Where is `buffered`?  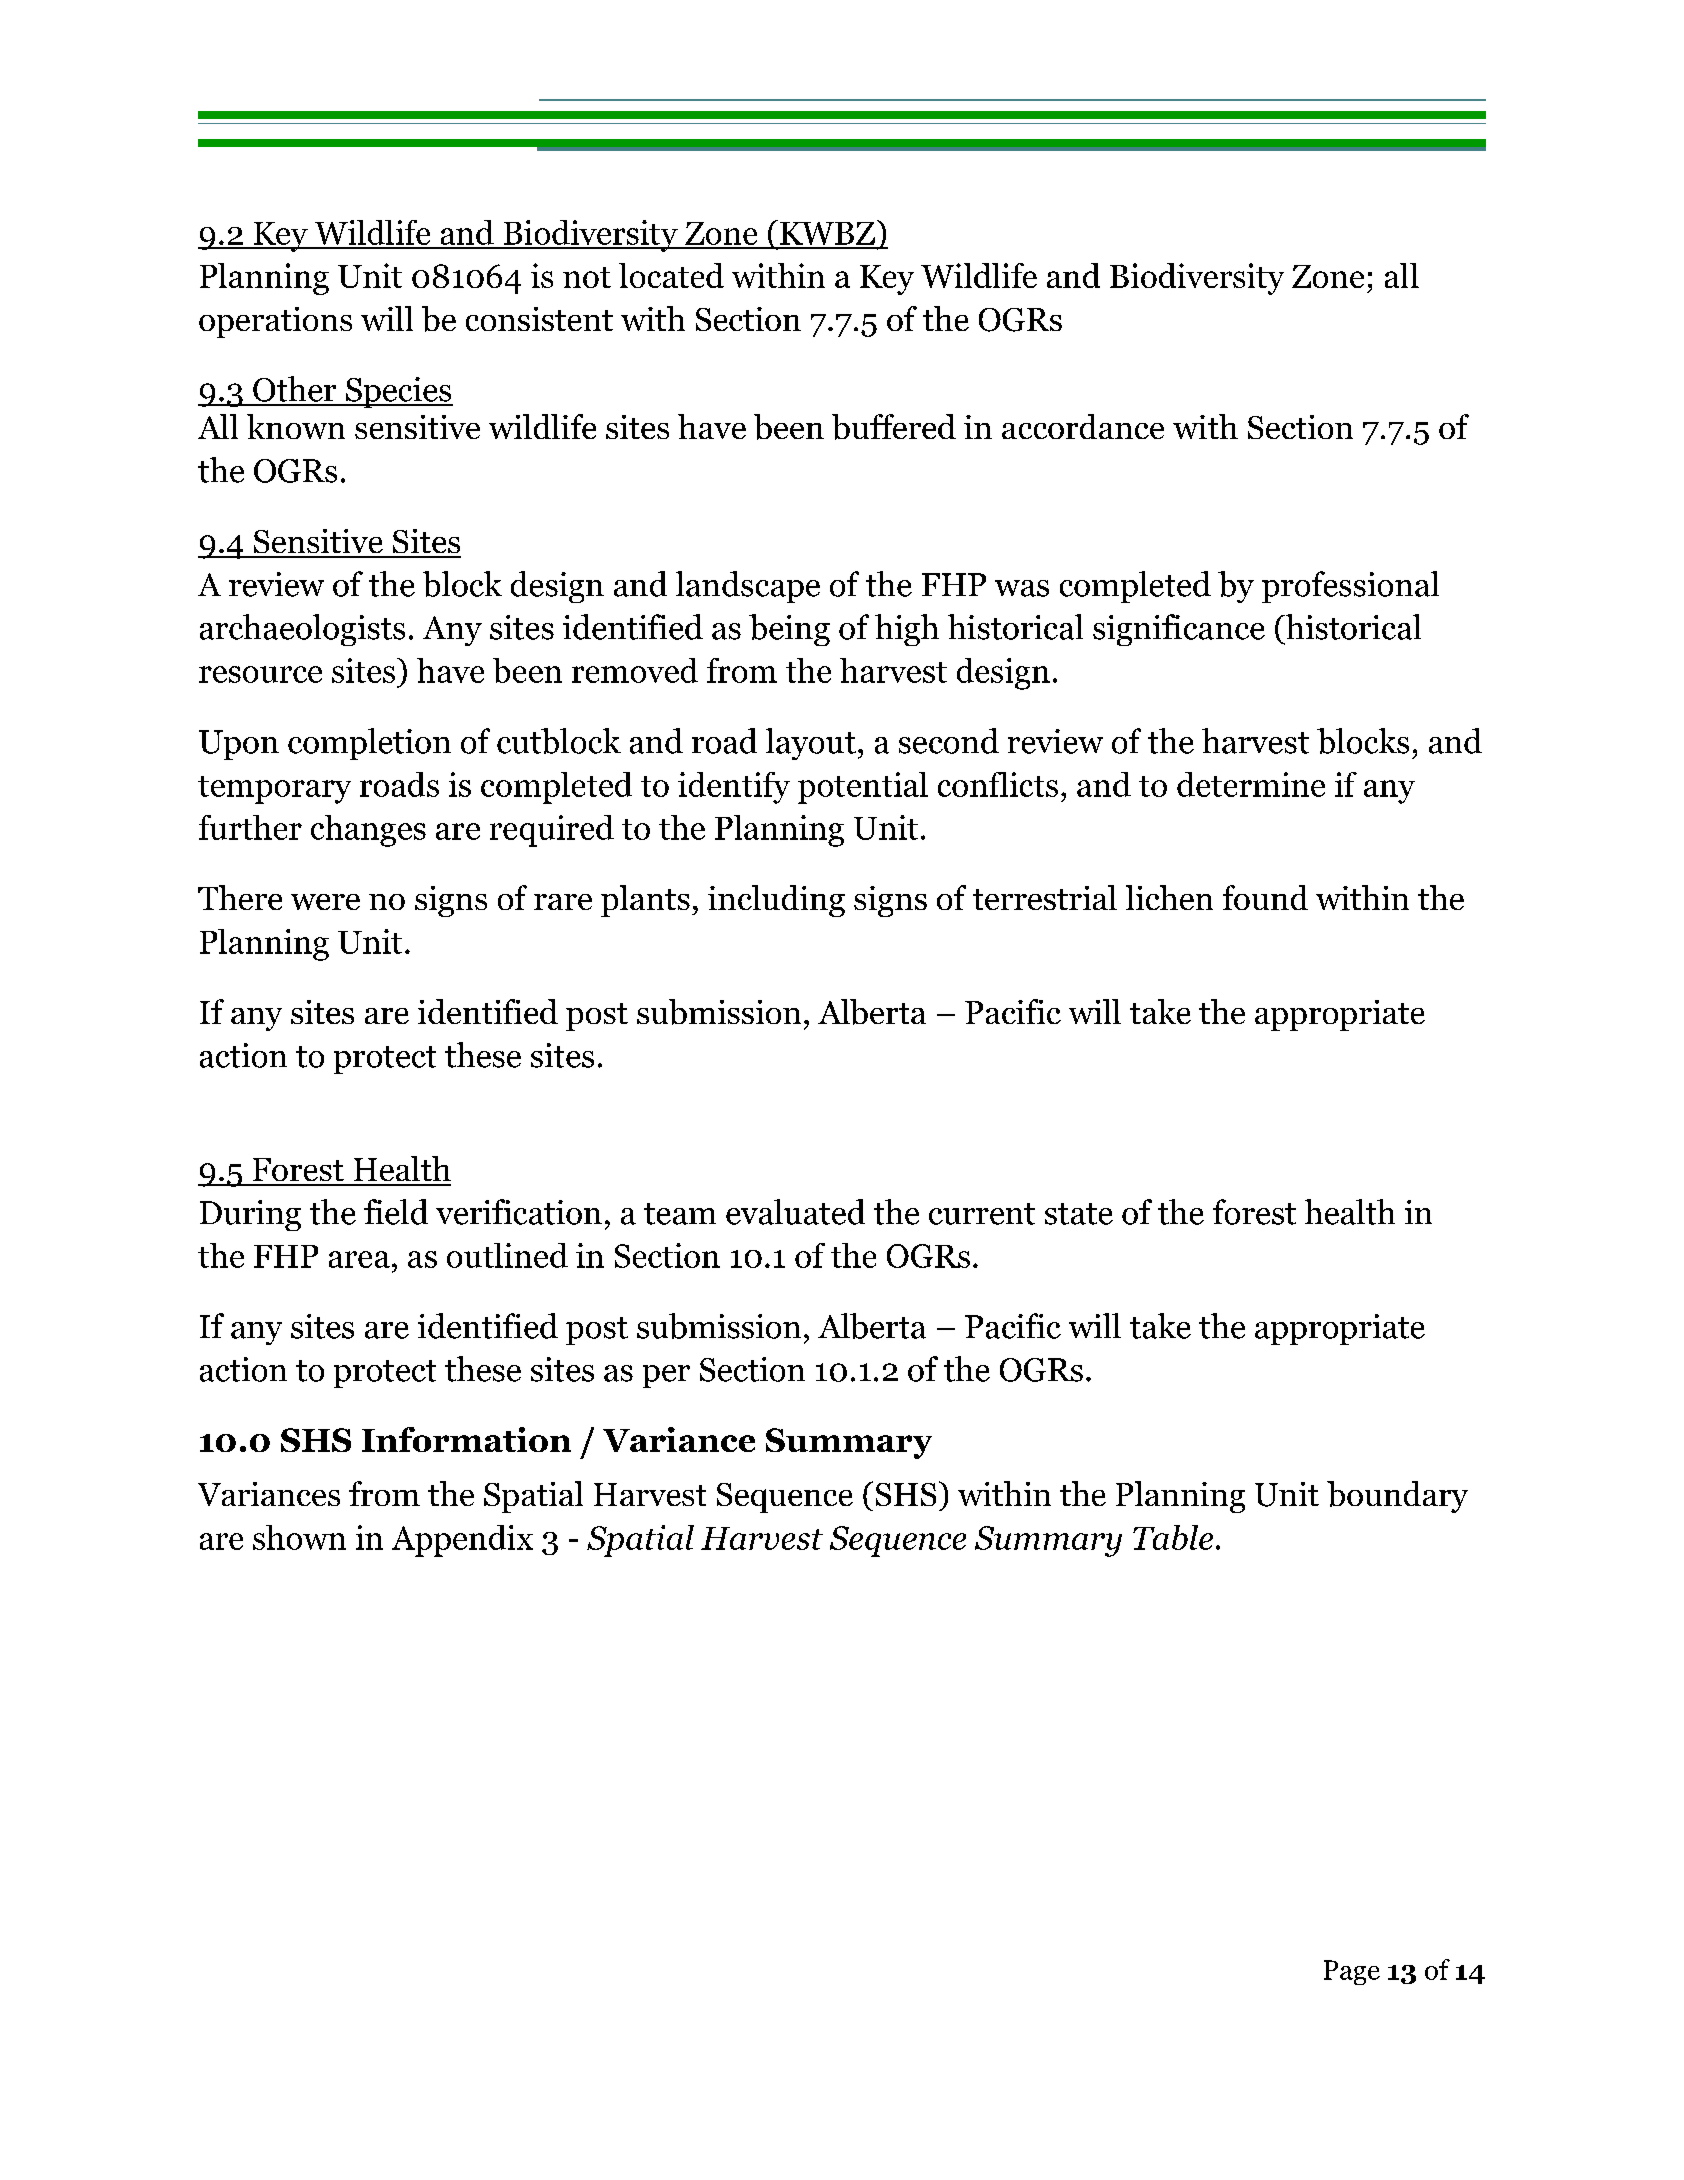 buffered is located at coordinates (894, 427).
